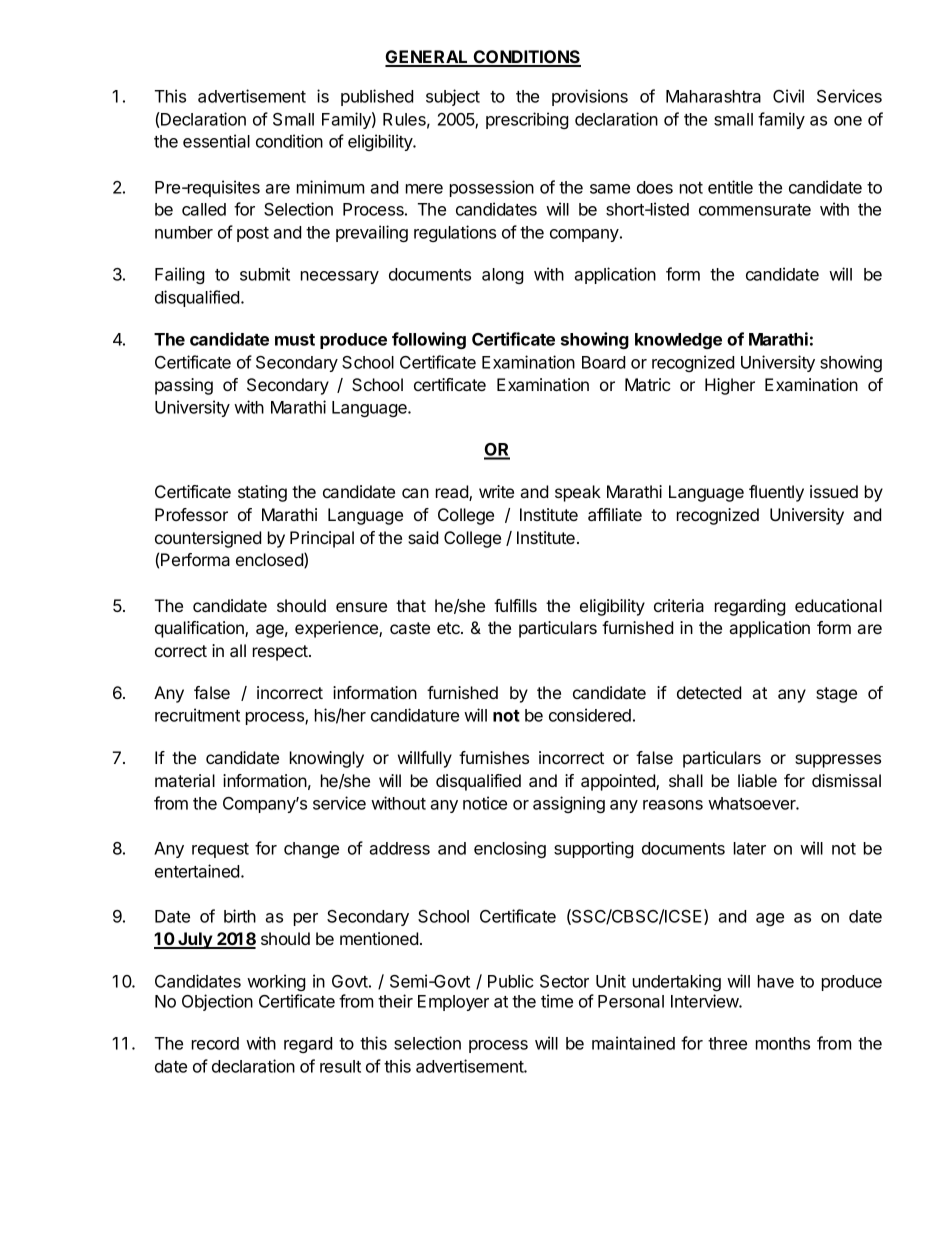  What do you see at coordinates (557, 1001) in the image?
I see `time` at bounding box center [557, 1001].
